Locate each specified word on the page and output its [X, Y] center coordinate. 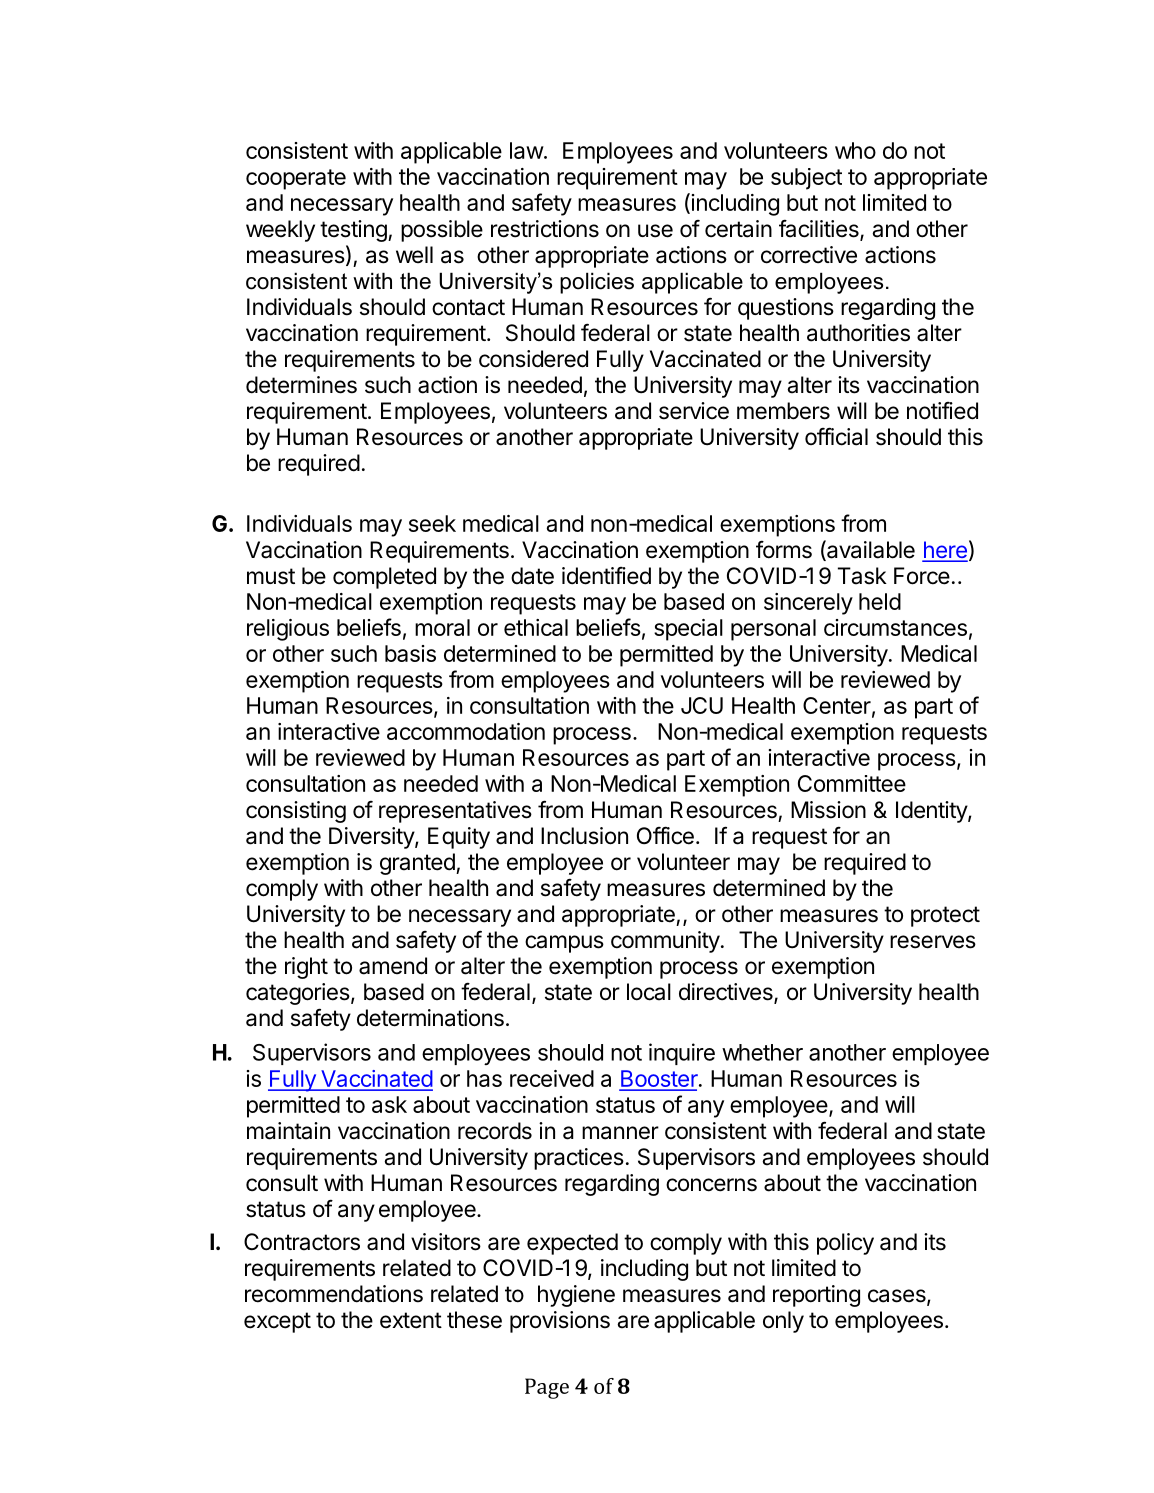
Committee [852, 783]
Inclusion [584, 836]
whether [762, 1052]
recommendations [334, 1294]
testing [354, 231]
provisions [560, 1322]
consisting [296, 812]
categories [298, 994]
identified [606, 576]
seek [432, 523]
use [655, 231]
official [836, 436]
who [855, 150]
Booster [659, 1080]
